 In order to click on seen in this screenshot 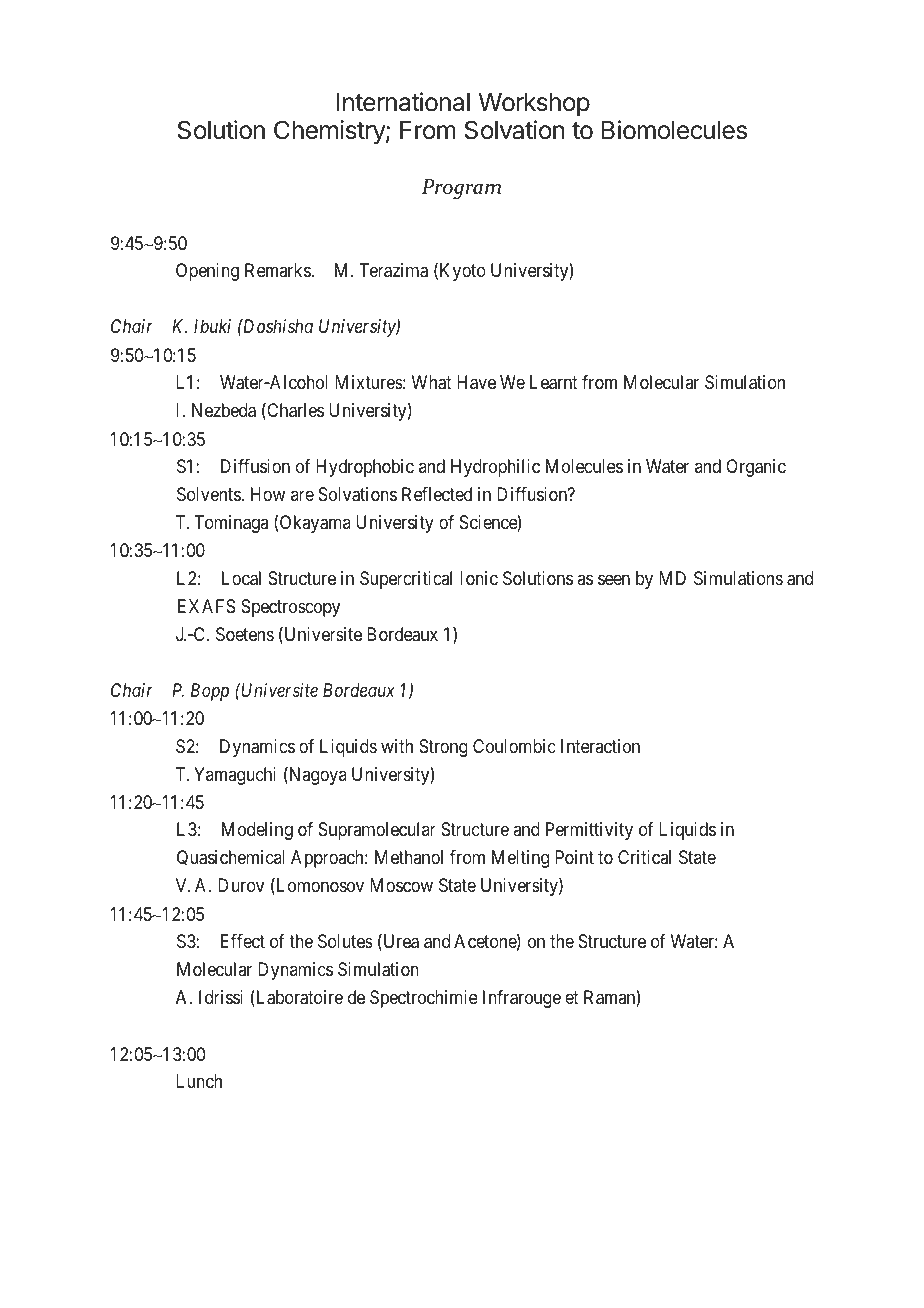, I will do `click(614, 579)`.
